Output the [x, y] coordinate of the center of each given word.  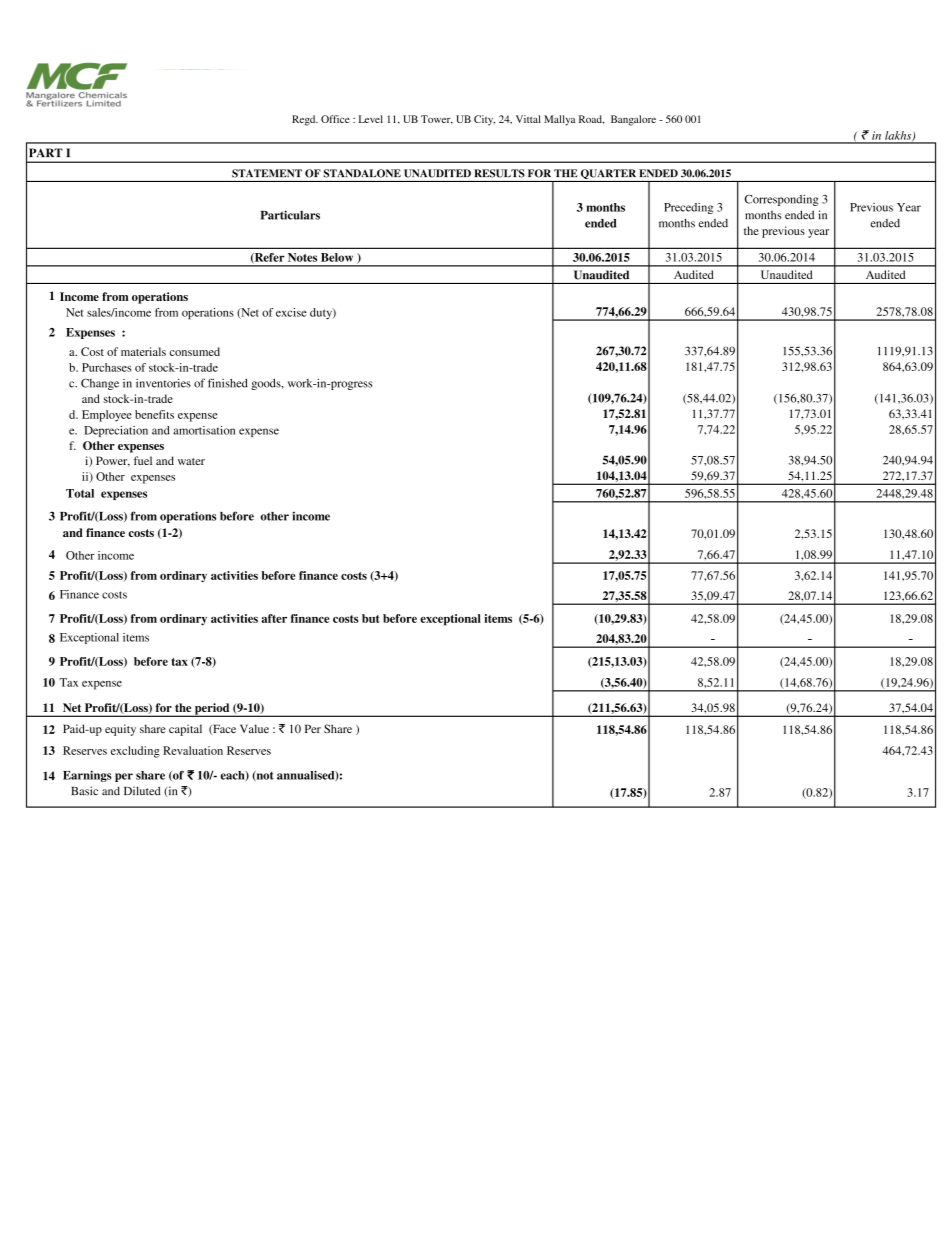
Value [254, 728]
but [371, 618]
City [484, 120]
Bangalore [633, 120]
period [212, 710]
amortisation [204, 430]
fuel [143, 460]
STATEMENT [267, 173]
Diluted [142, 791]
